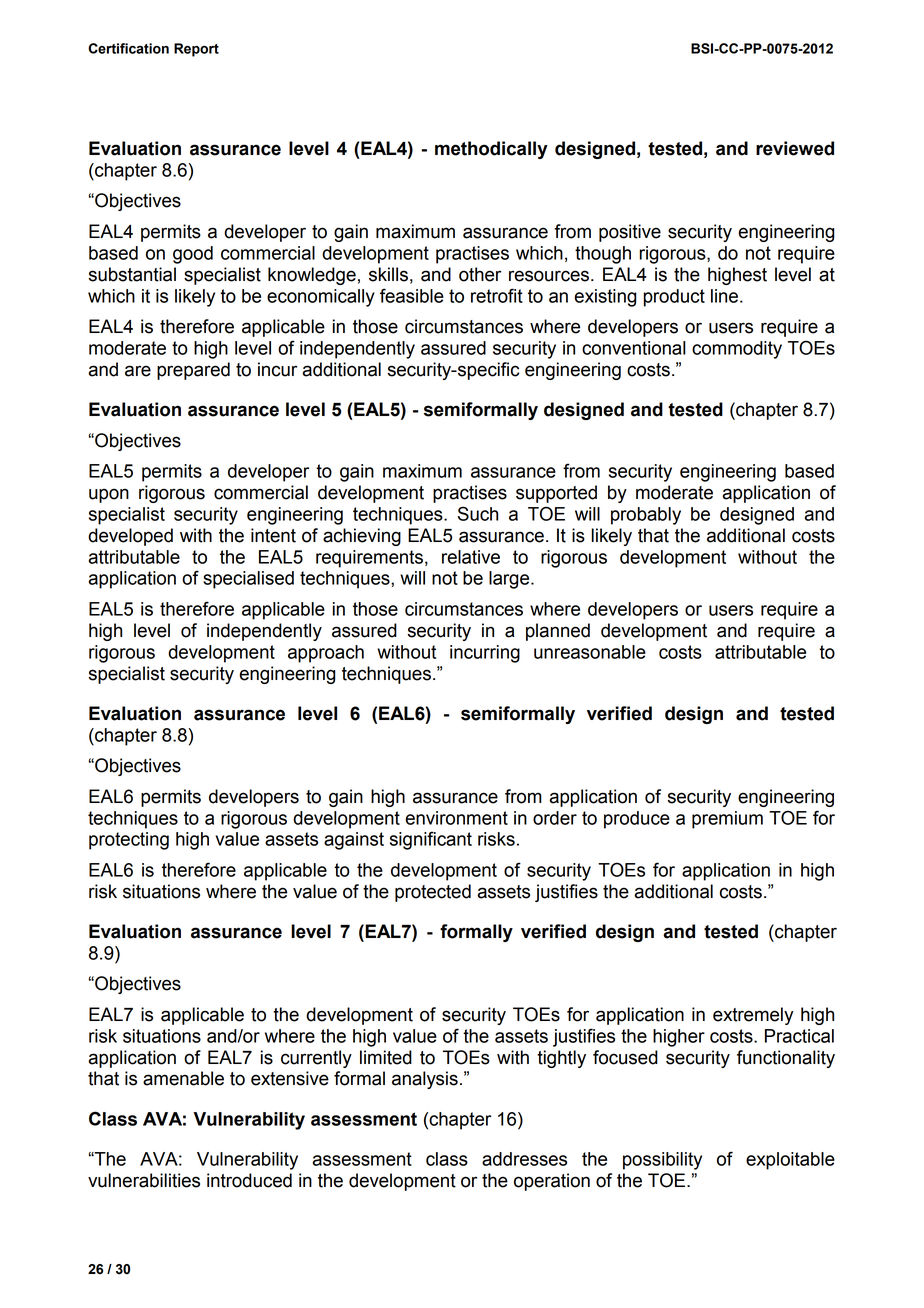  I want to click on extremely, so click(753, 1016).
